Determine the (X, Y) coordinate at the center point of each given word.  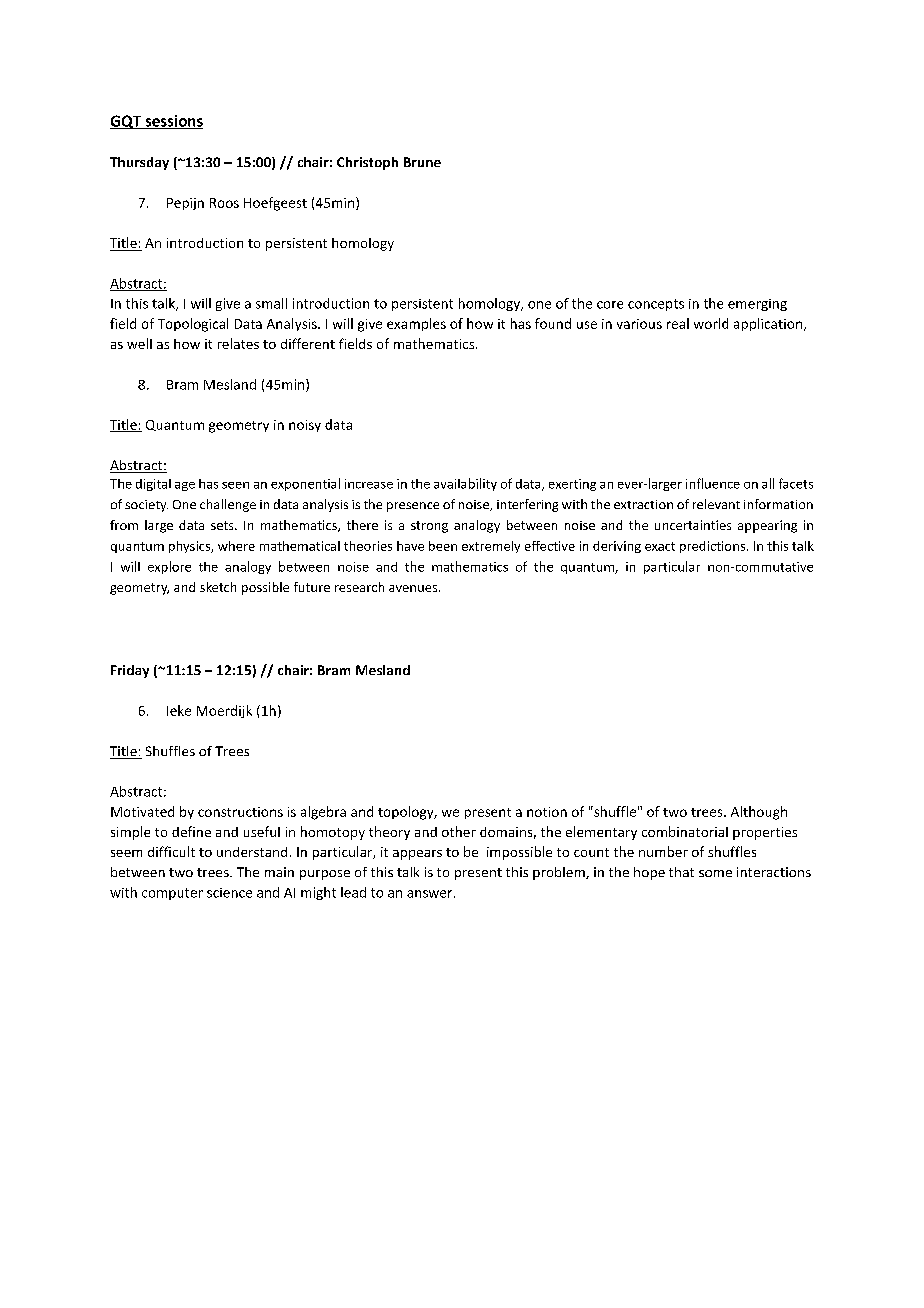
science (229, 893)
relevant (716, 504)
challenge (228, 505)
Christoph (367, 163)
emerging (757, 305)
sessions (173, 122)
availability (465, 484)
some (715, 873)
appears (417, 855)
